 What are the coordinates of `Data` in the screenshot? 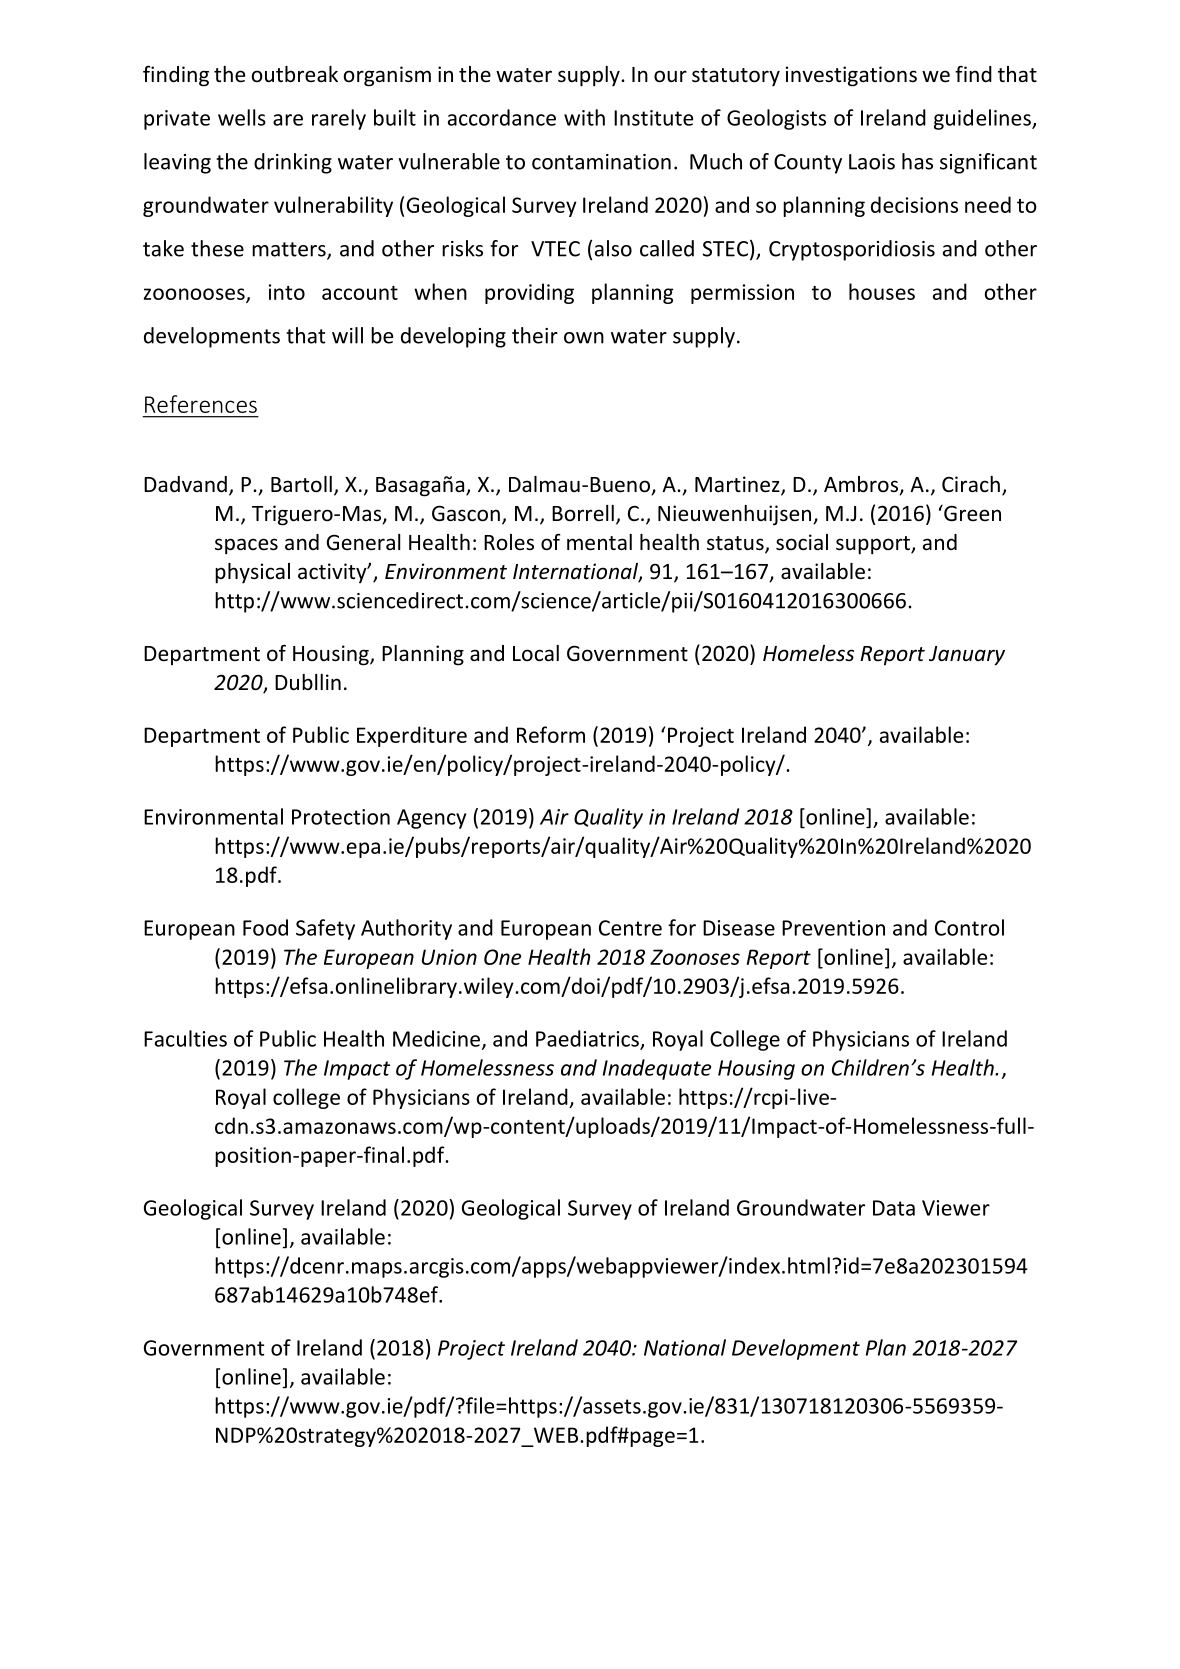 It's located at (894, 1208).
